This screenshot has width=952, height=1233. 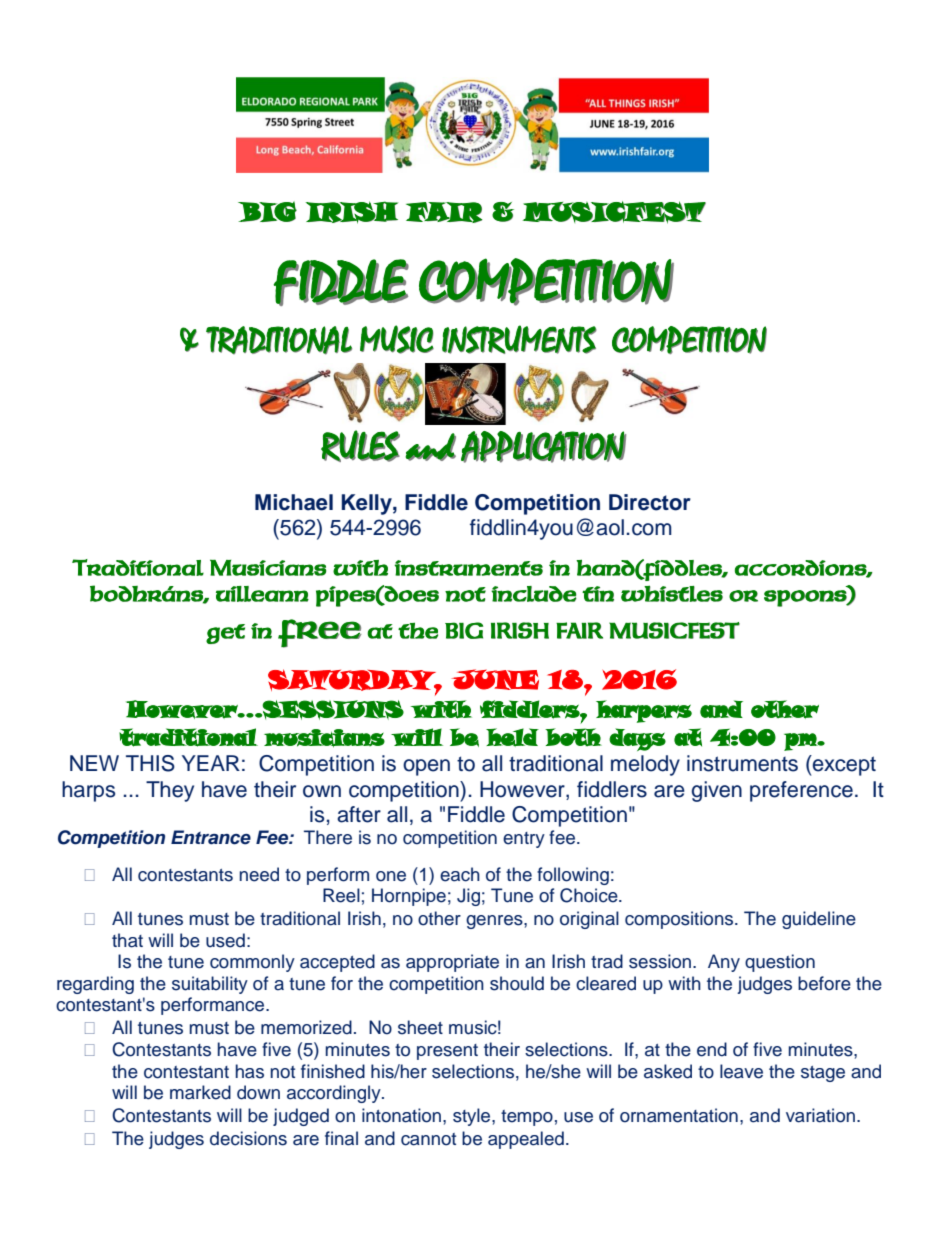 I want to click on Michael, so click(x=294, y=502).
